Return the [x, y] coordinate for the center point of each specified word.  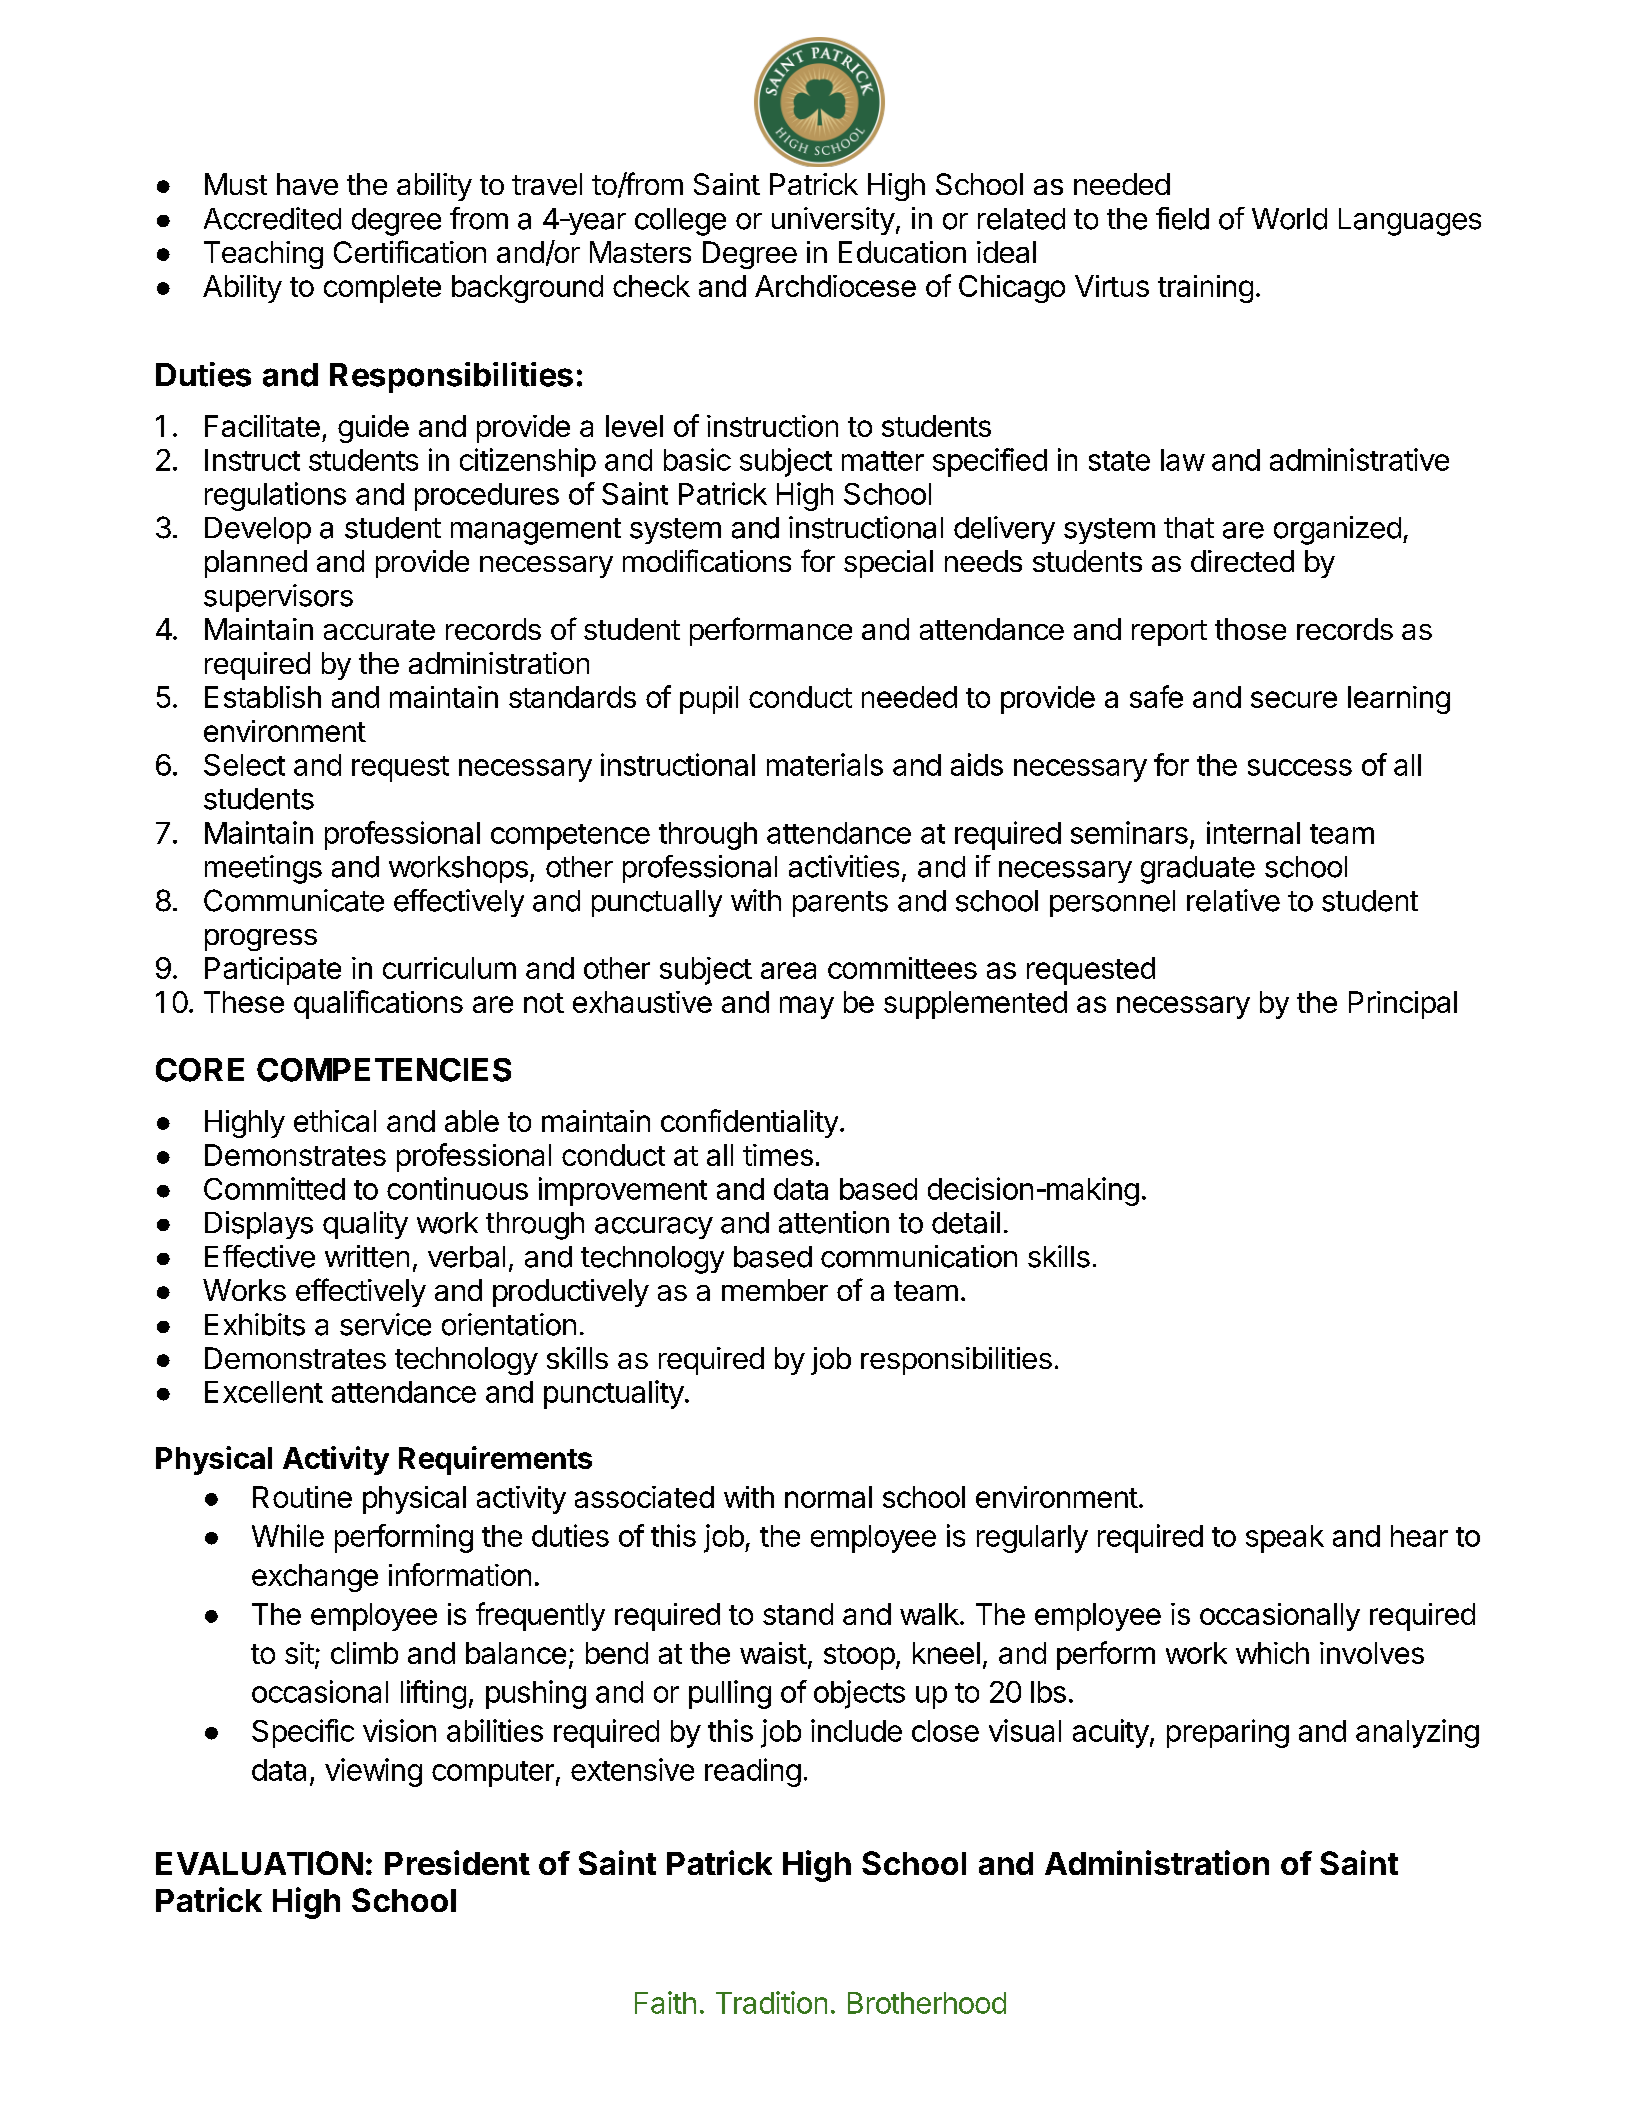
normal [828, 1497]
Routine [302, 1497]
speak [1285, 1539]
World [1289, 219]
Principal [1403, 1005]
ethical [335, 1121]
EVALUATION [259, 1863]
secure [1294, 699]
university [833, 221]
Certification [410, 251]
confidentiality [749, 1123]
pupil [709, 700]
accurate [379, 630]
